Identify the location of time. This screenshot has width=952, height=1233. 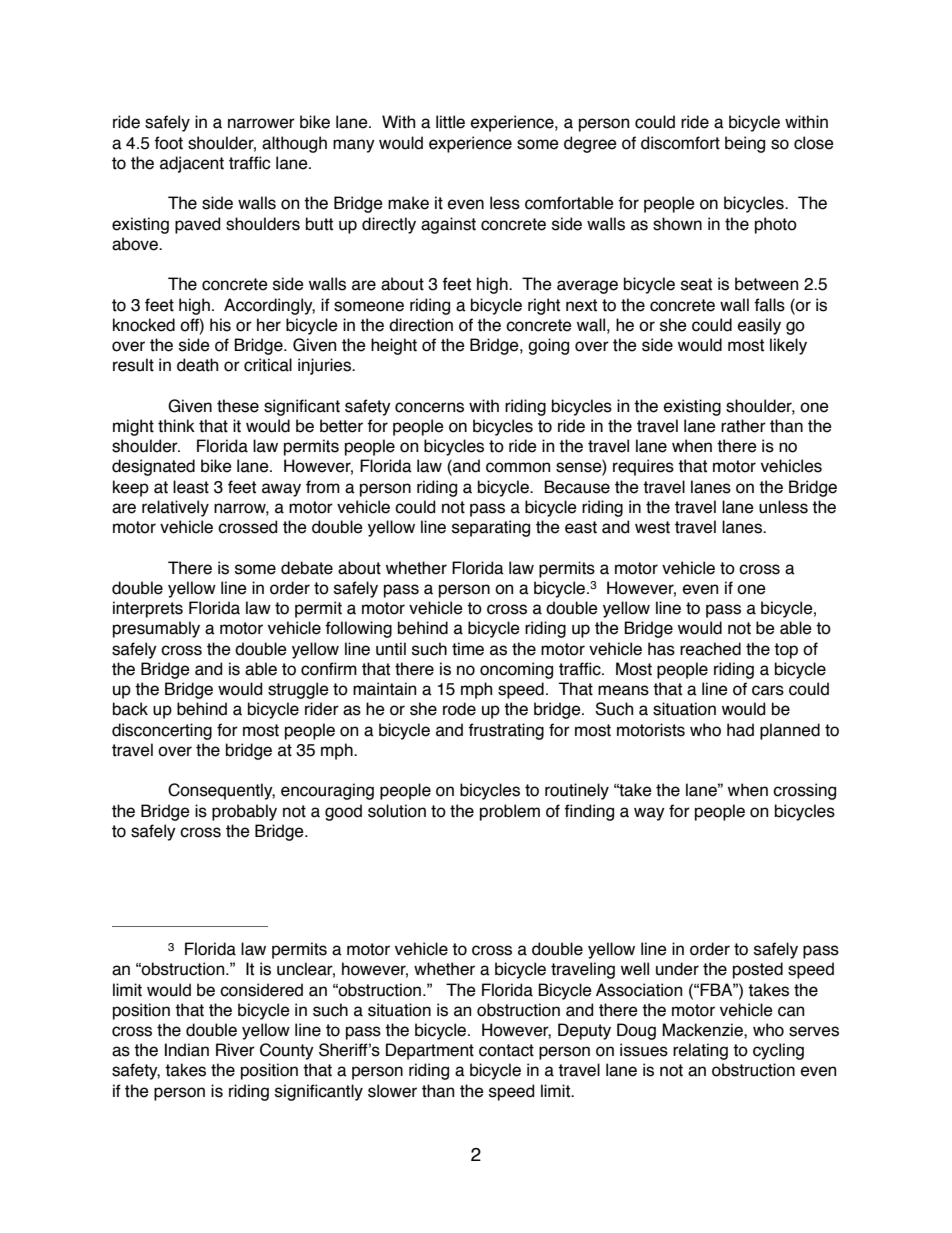
(468, 649).
